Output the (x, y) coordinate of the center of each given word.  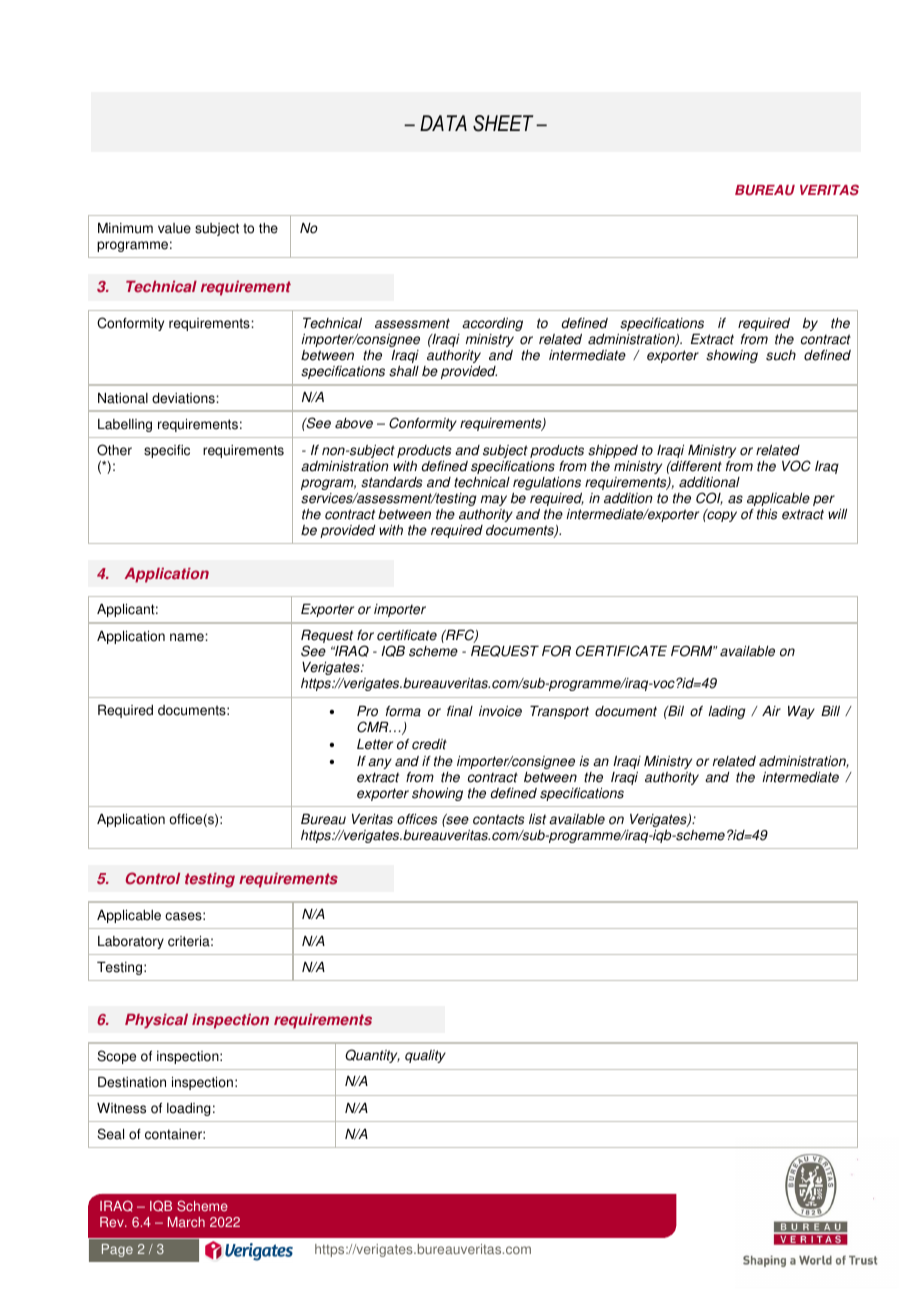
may (494, 500)
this (767, 514)
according (492, 324)
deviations (184, 398)
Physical (156, 1021)
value (174, 228)
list (537, 819)
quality (425, 1056)
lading (727, 712)
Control (152, 878)
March (186, 1222)
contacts (498, 819)
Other (114, 450)
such (781, 355)
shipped (613, 451)
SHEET (503, 123)
